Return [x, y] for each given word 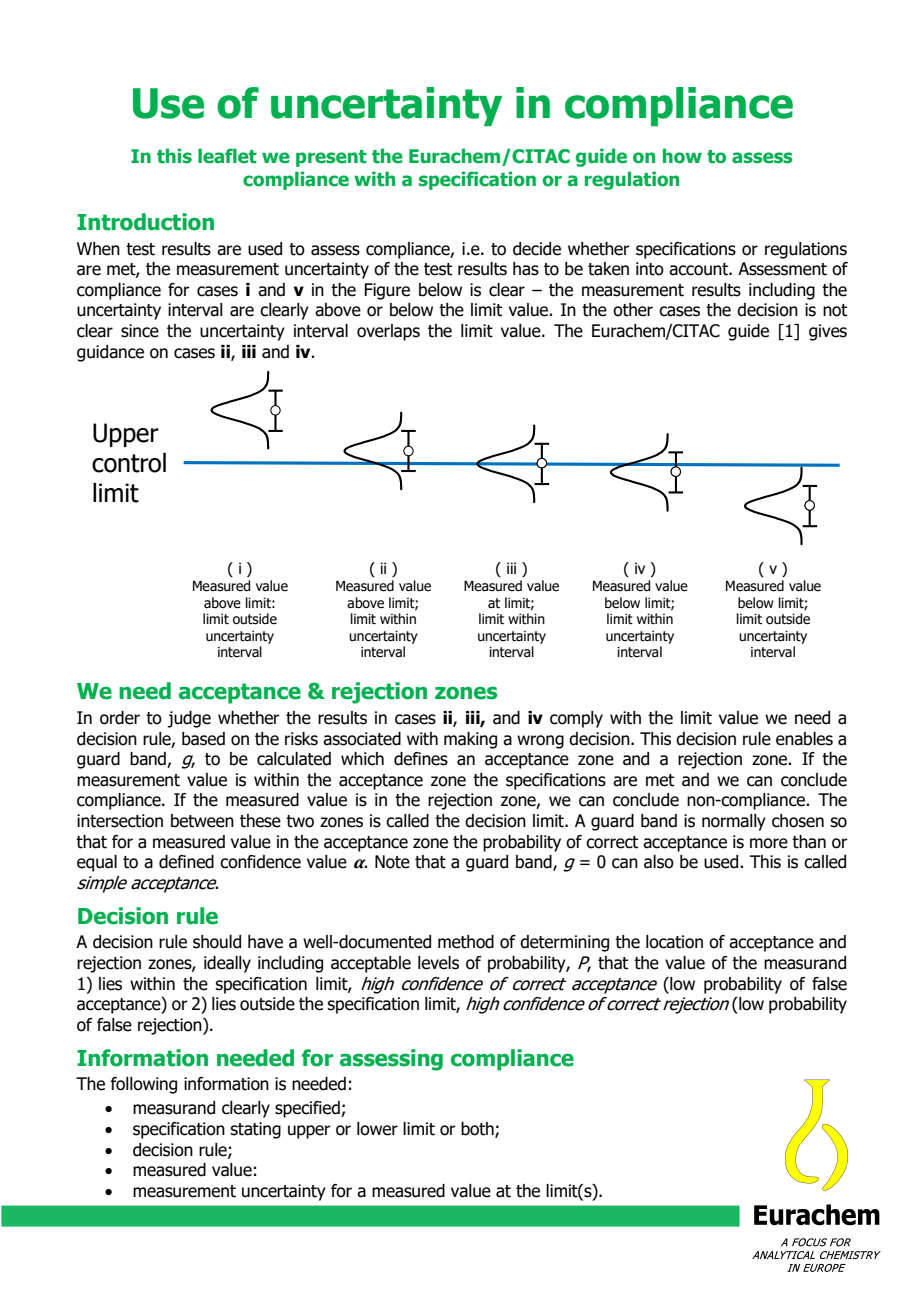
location [674, 942]
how [682, 156]
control [129, 463]
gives [828, 332]
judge [189, 719]
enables [804, 739]
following [143, 1085]
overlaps [388, 332]
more [769, 843]
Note [392, 862]
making [470, 740]
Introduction [145, 222]
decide [537, 249]
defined [186, 862]
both [478, 1130]
